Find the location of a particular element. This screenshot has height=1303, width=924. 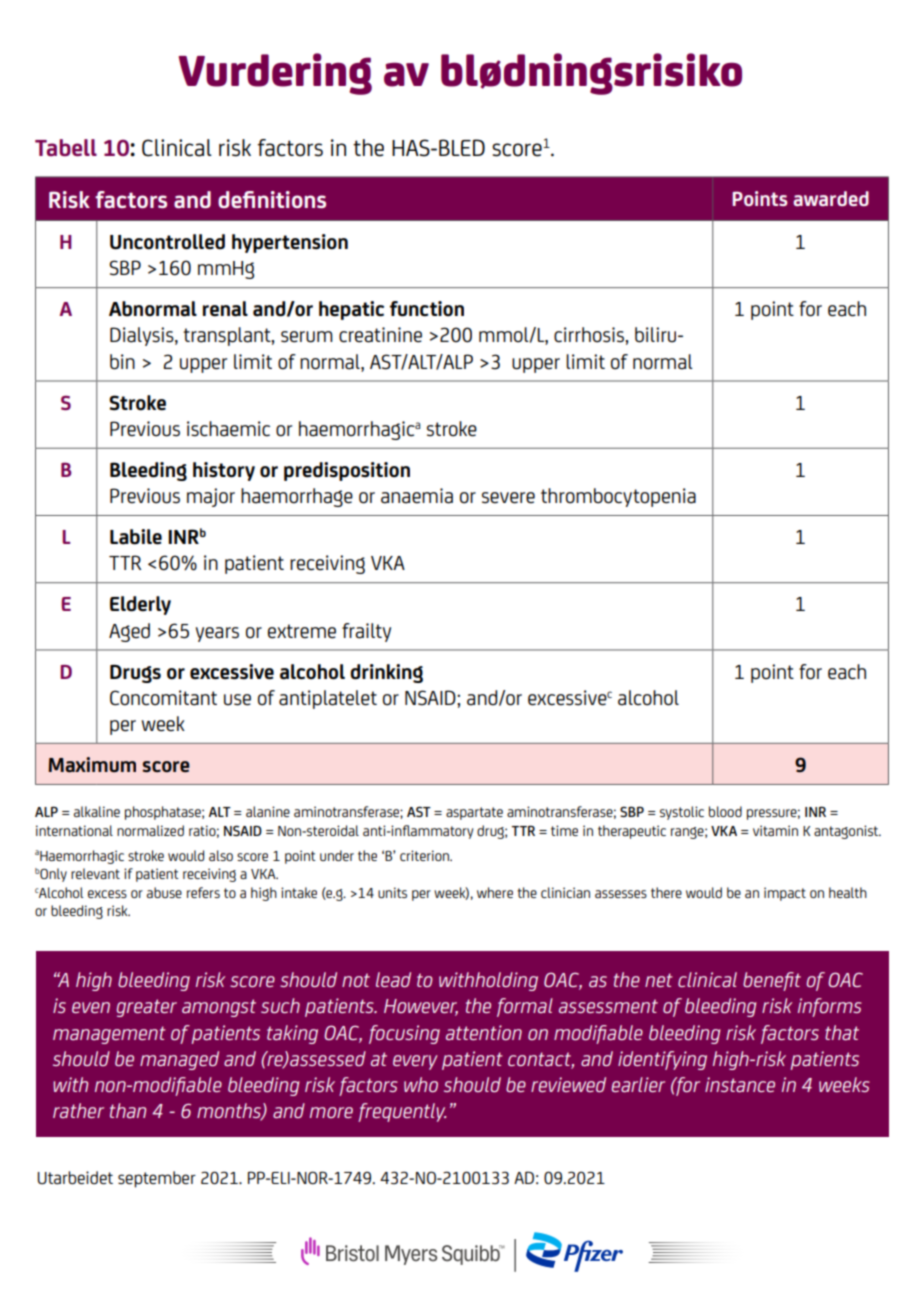

frequently is located at coordinates (402, 1112).
